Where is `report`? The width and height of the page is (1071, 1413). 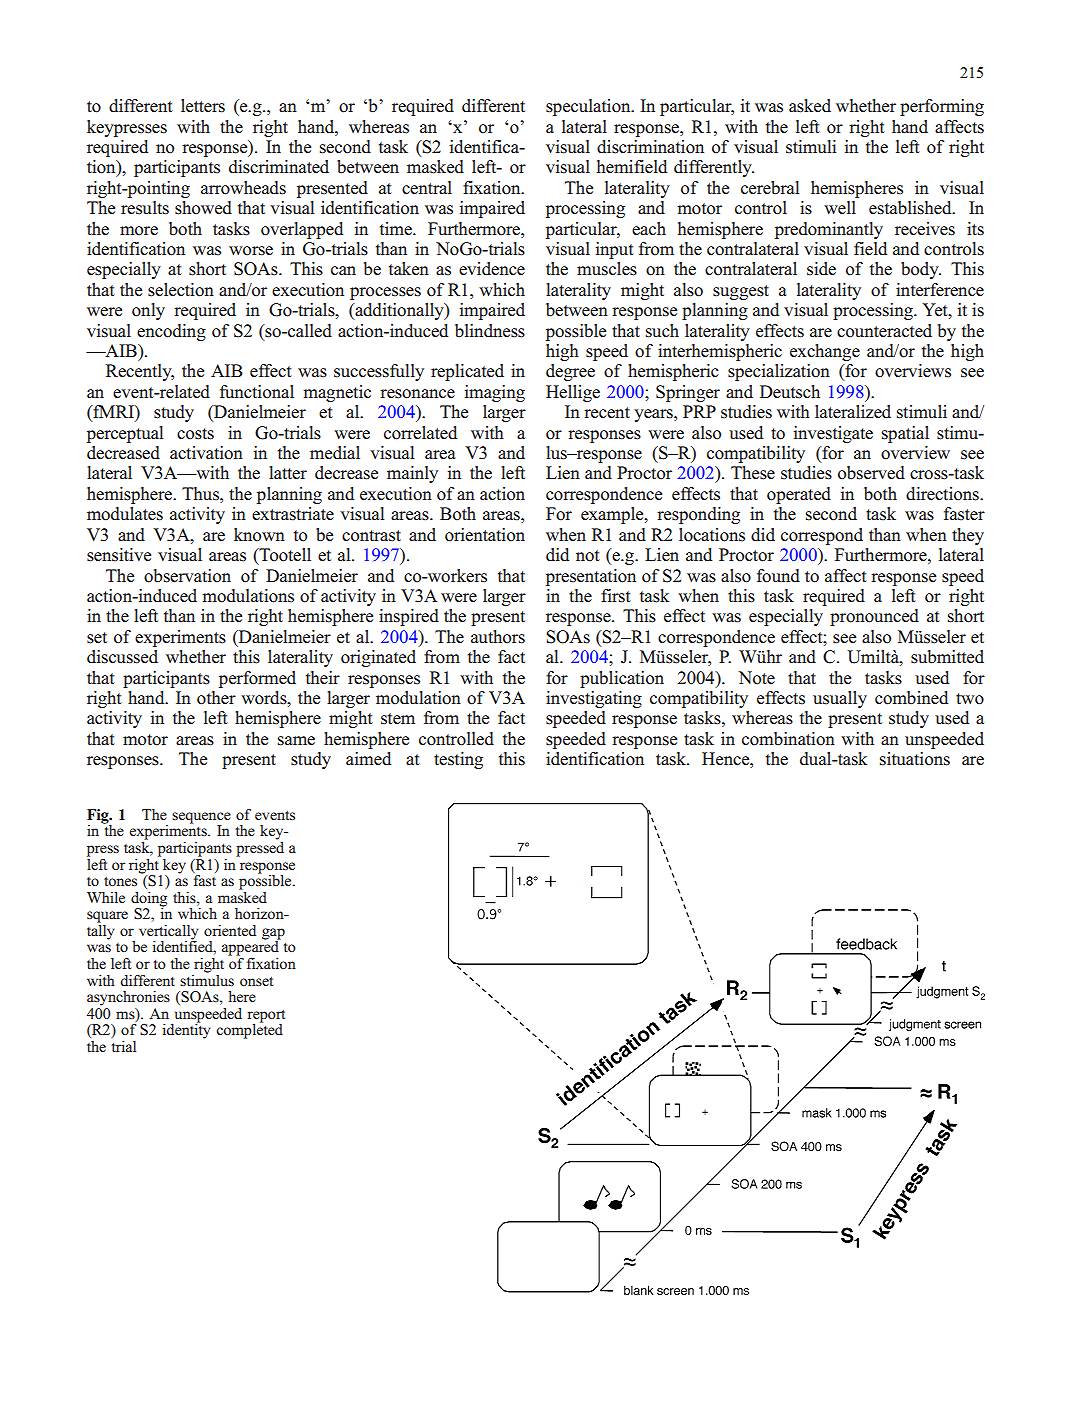 report is located at coordinates (266, 1017).
